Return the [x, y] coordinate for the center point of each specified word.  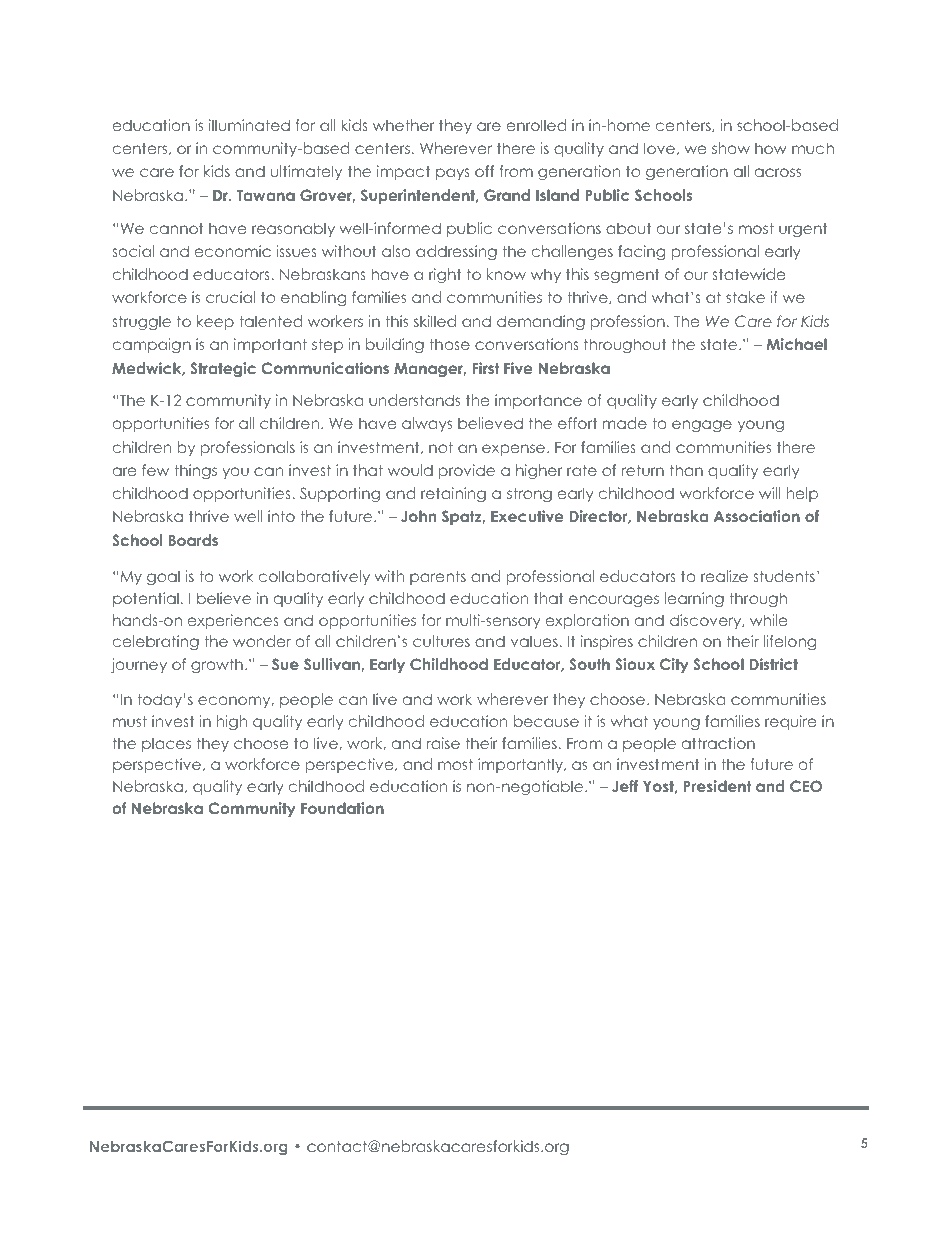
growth [217, 665]
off [484, 171]
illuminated [249, 125]
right [445, 275]
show [731, 148]
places [166, 744]
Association [757, 516]
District [774, 664]
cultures [441, 641]
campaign [152, 345]
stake [745, 297]
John [418, 516]
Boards [193, 540]
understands [414, 400]
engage [702, 426]
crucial [230, 297]
